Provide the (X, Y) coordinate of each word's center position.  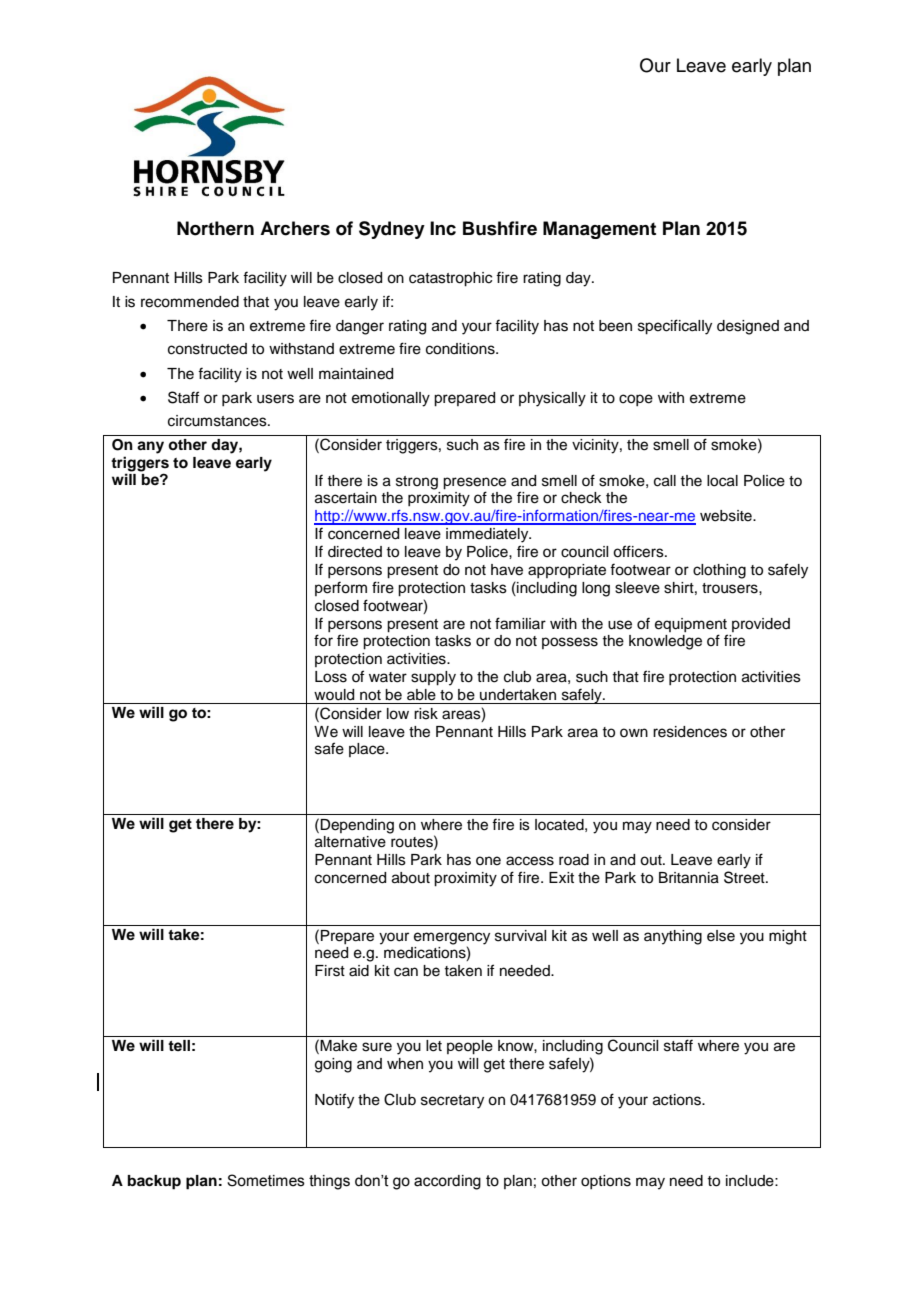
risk (426, 714)
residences (690, 732)
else (721, 936)
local (722, 481)
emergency (452, 938)
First (330, 971)
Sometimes (266, 1180)
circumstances (218, 421)
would (334, 695)
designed (748, 327)
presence (474, 483)
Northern (215, 228)
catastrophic (450, 279)
